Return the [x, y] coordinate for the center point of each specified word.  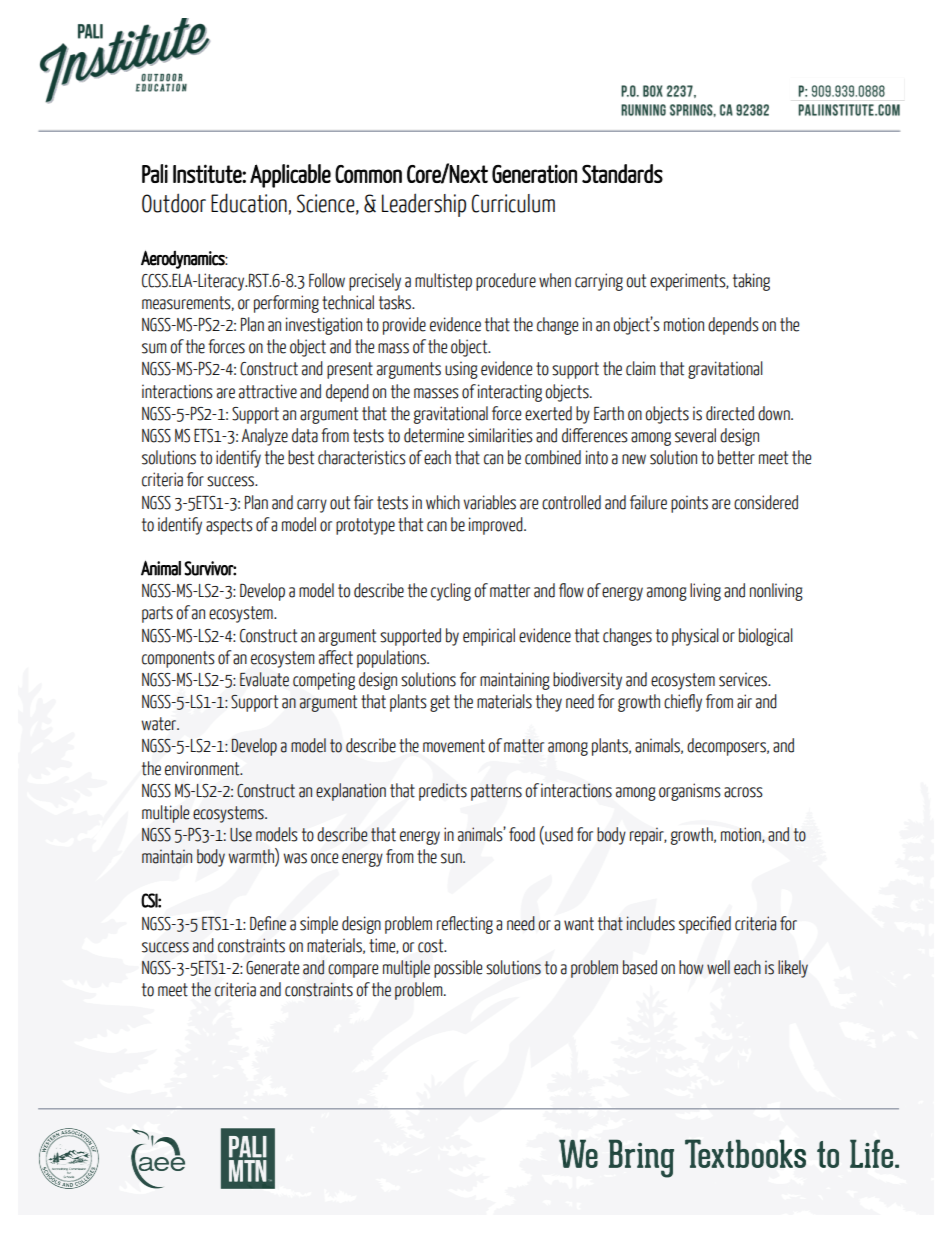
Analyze [264, 437]
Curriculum [513, 203]
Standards [622, 173]
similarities [500, 435]
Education [249, 203]
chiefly [683, 703]
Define [268, 923]
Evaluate [264, 679]
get [440, 703]
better [736, 457]
